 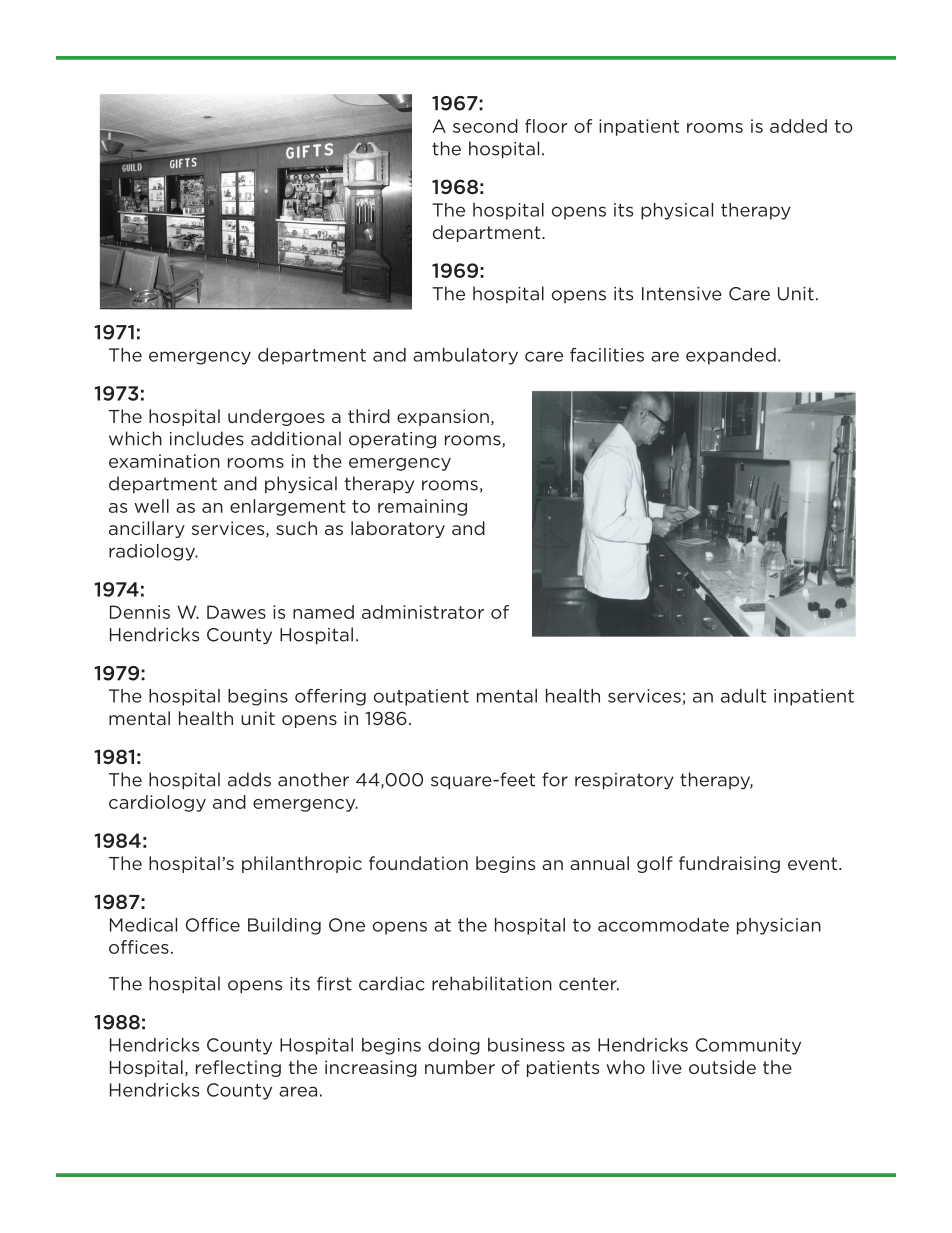 What do you see at coordinates (546, 126) in the screenshot?
I see `floor` at bounding box center [546, 126].
